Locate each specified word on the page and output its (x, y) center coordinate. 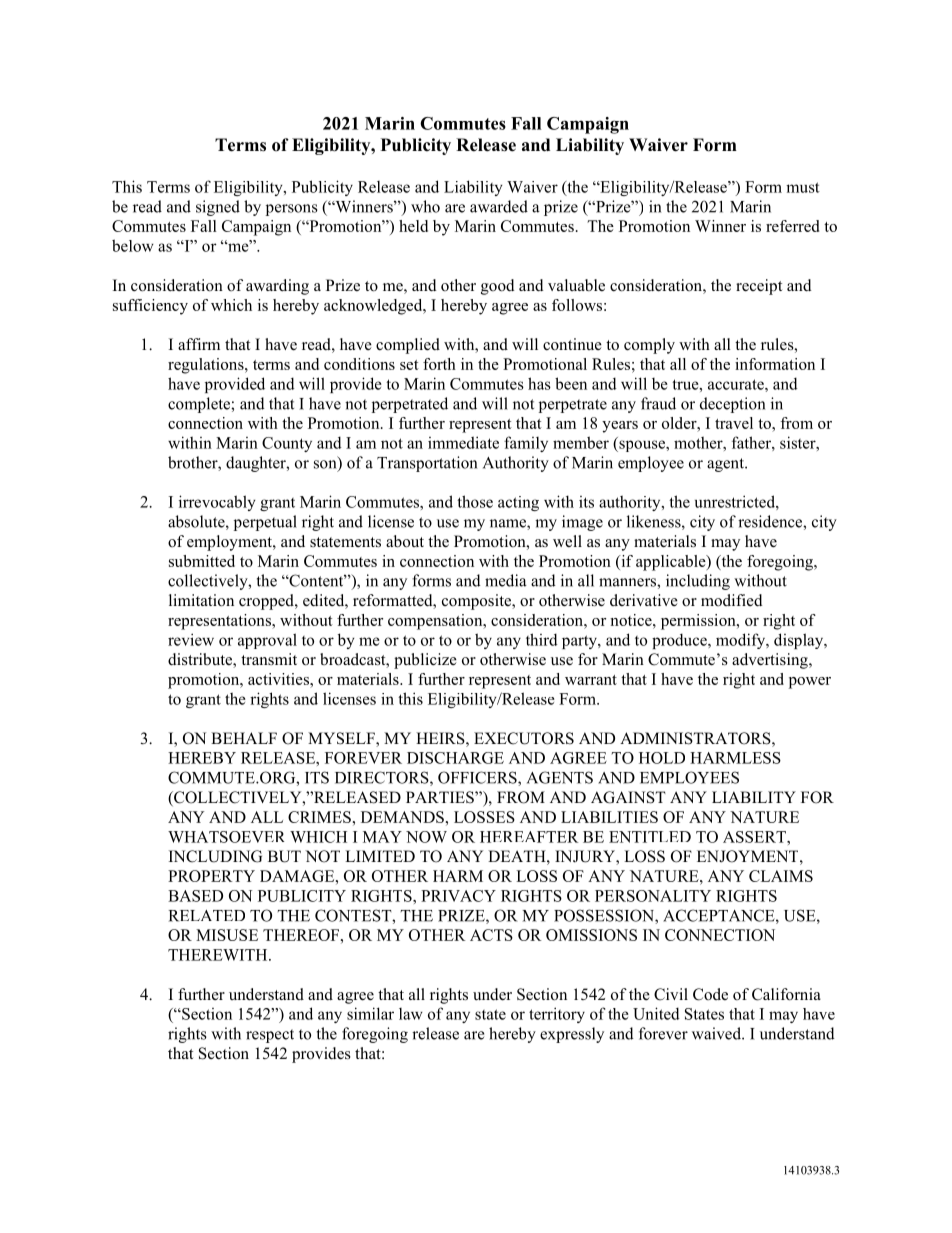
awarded (499, 206)
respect (270, 1036)
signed (218, 208)
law (411, 1014)
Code (710, 994)
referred (792, 226)
